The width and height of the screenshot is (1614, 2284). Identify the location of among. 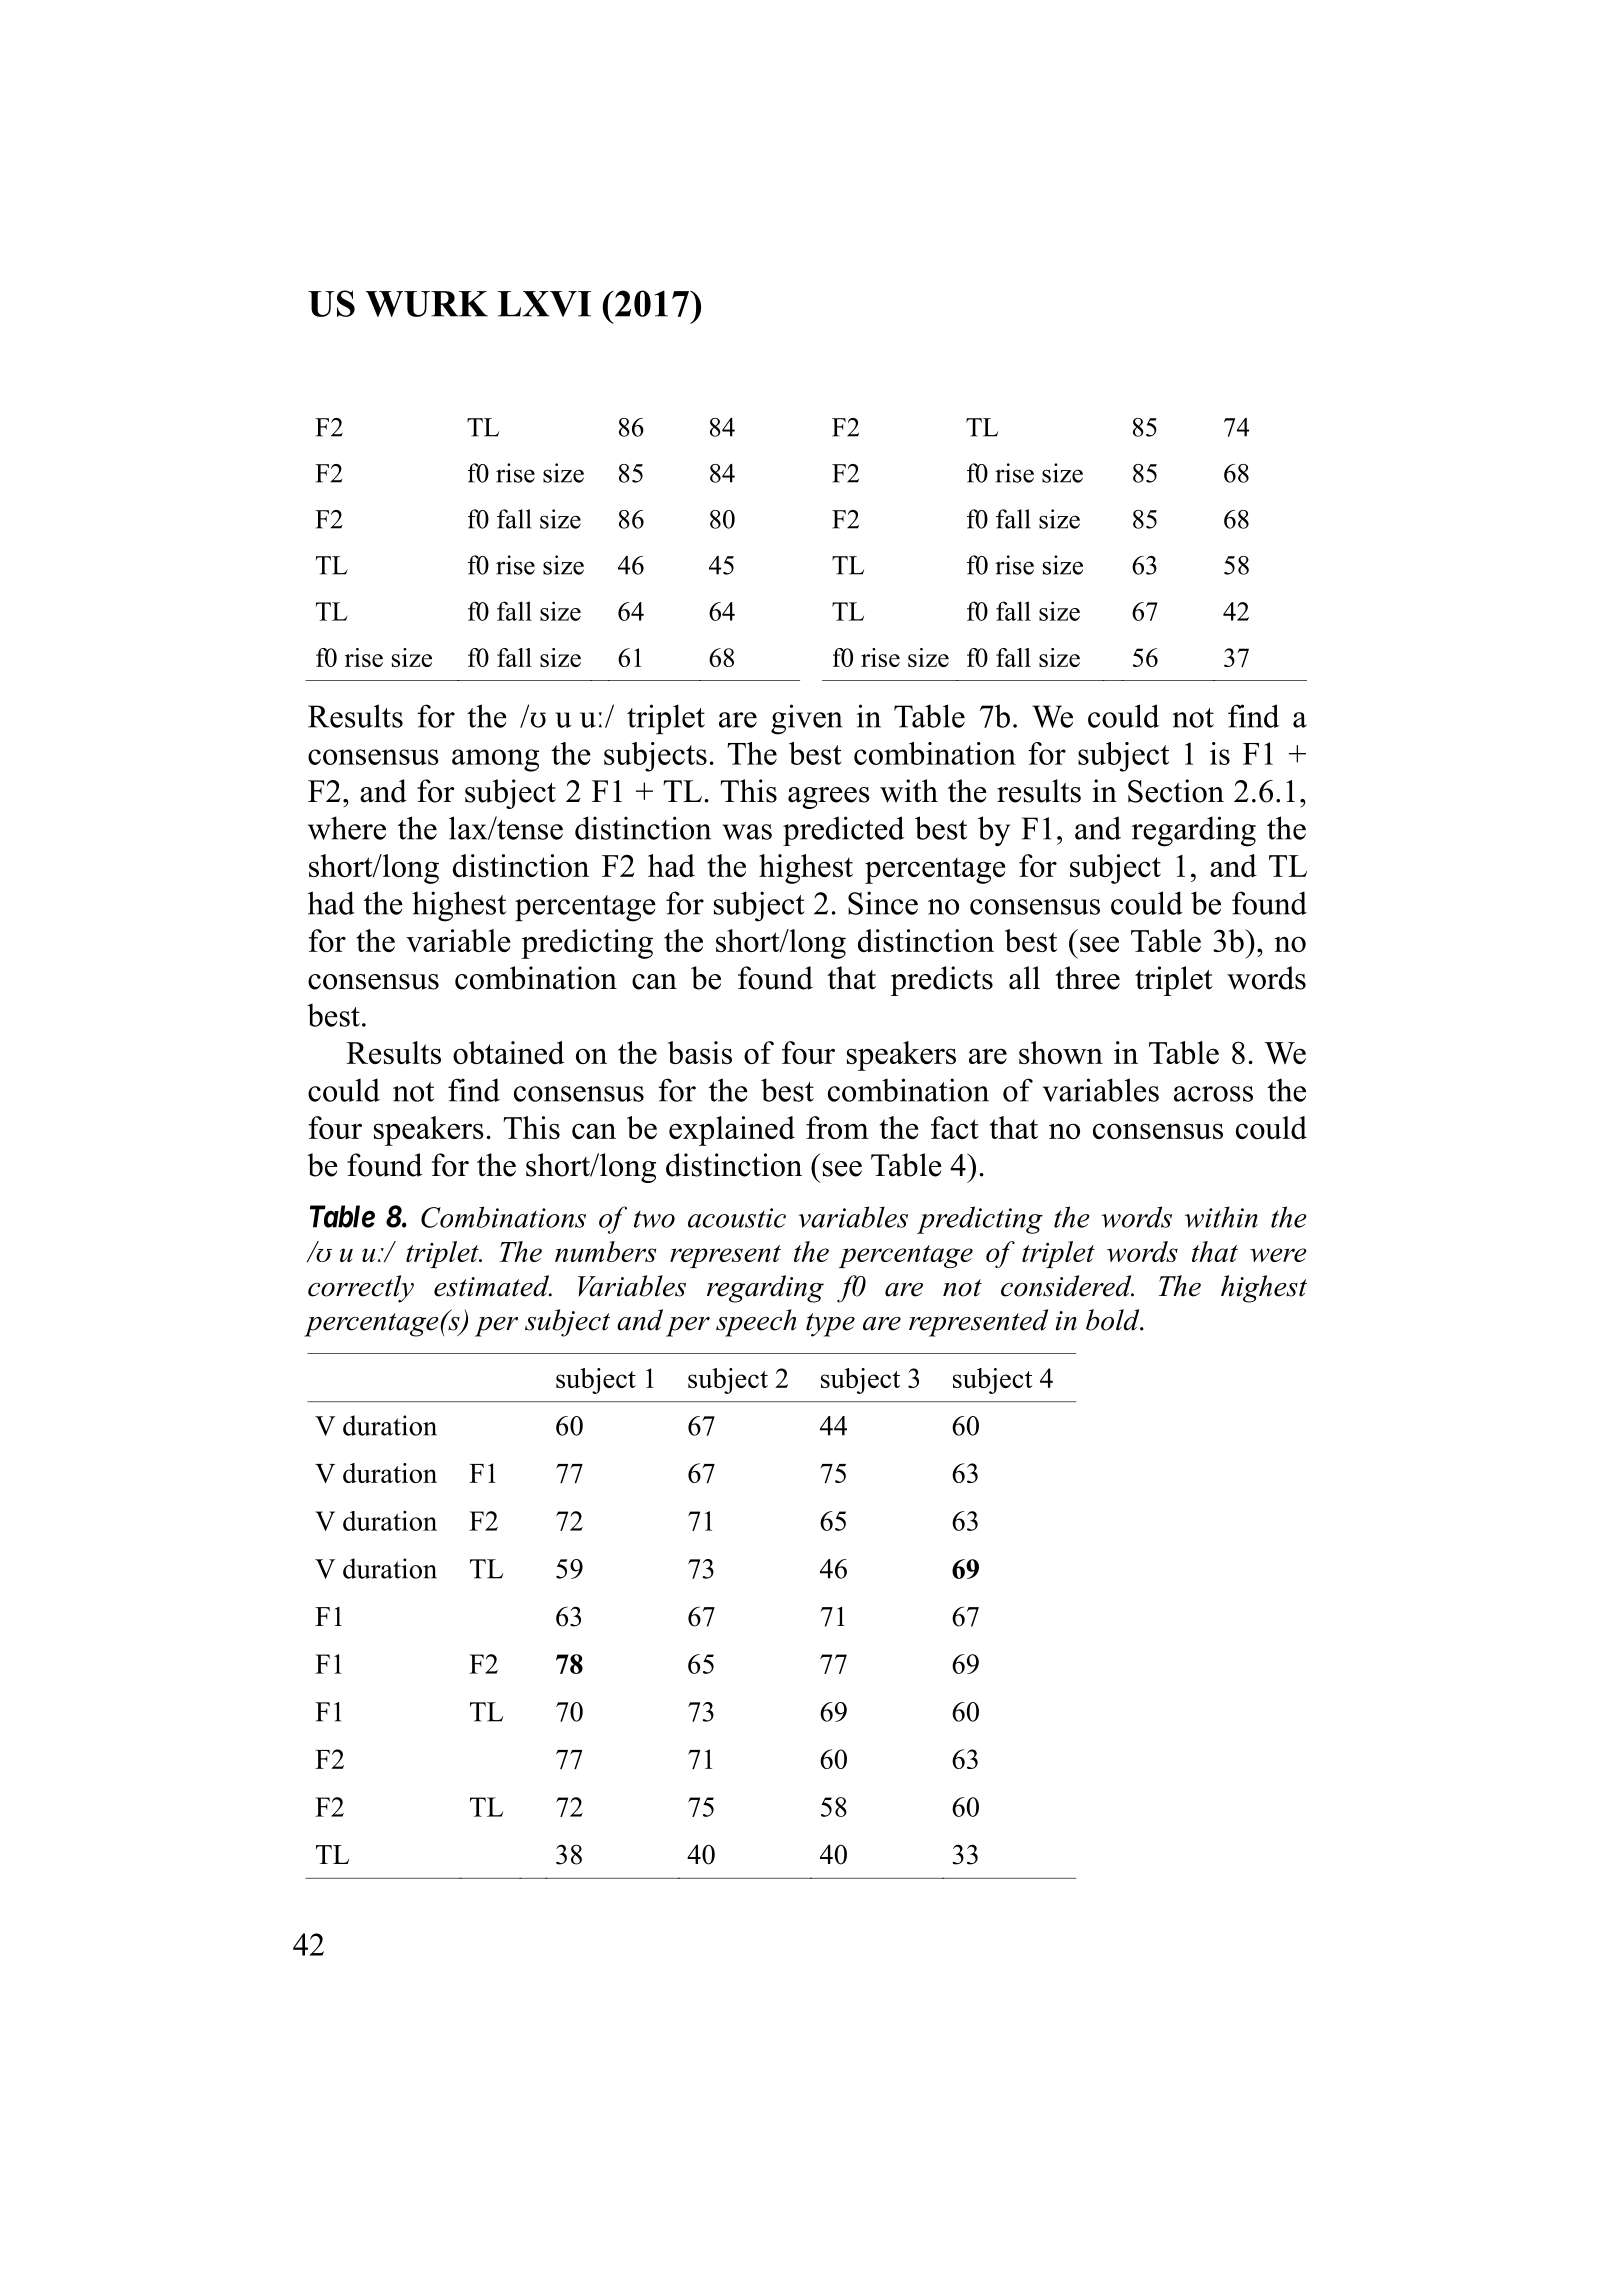
(495, 760).
